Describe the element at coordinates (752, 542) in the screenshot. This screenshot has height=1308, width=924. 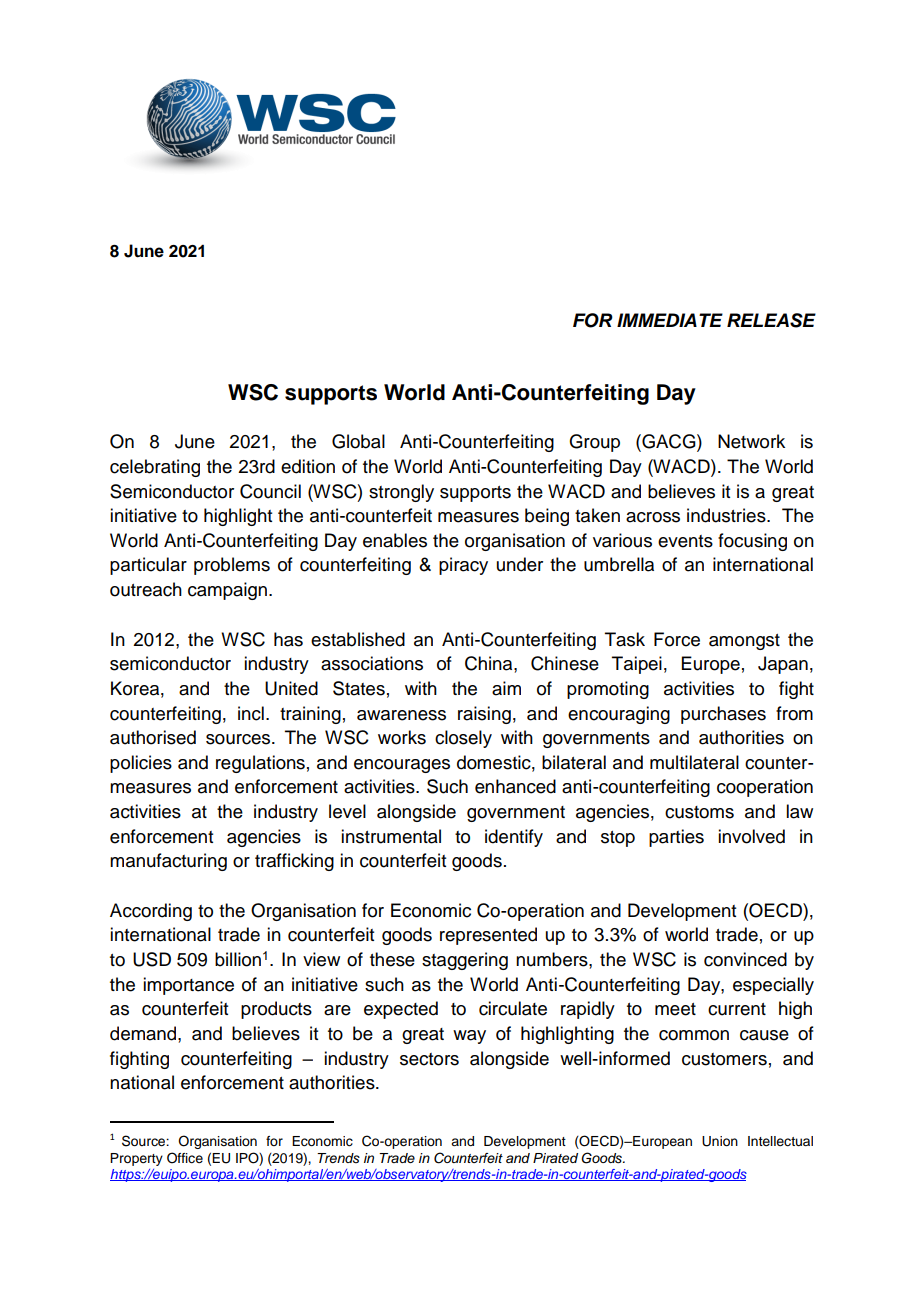
I see `focusing` at that location.
